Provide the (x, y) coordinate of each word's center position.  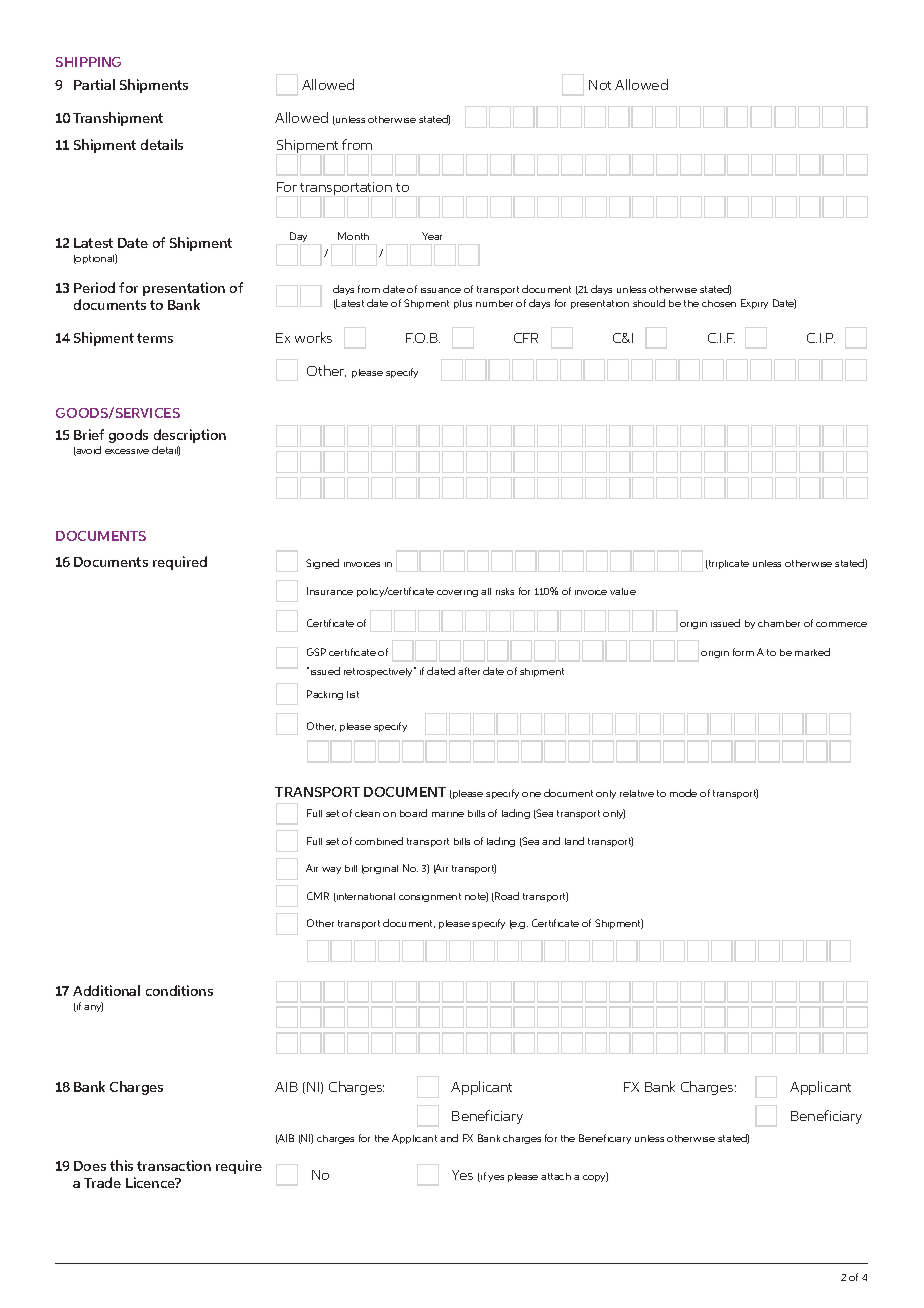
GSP (316, 652)
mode (683, 793)
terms (155, 338)
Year (432, 236)
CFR (526, 338)
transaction (174, 1165)
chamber (779, 623)
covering (457, 593)
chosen (719, 303)
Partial (94, 84)
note (476, 897)
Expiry (754, 304)
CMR (318, 896)
